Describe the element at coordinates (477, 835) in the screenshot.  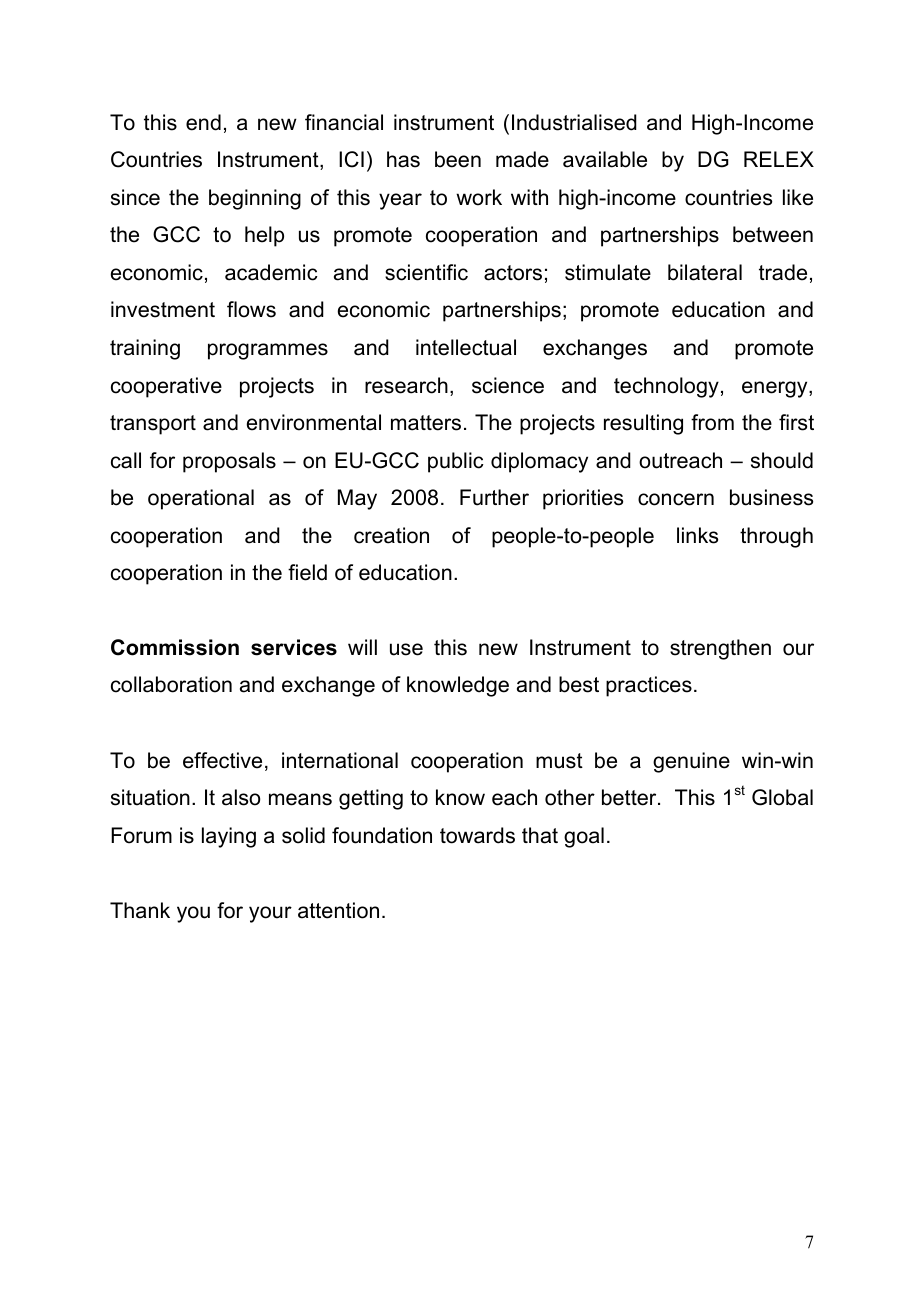
I see `towards` at that location.
